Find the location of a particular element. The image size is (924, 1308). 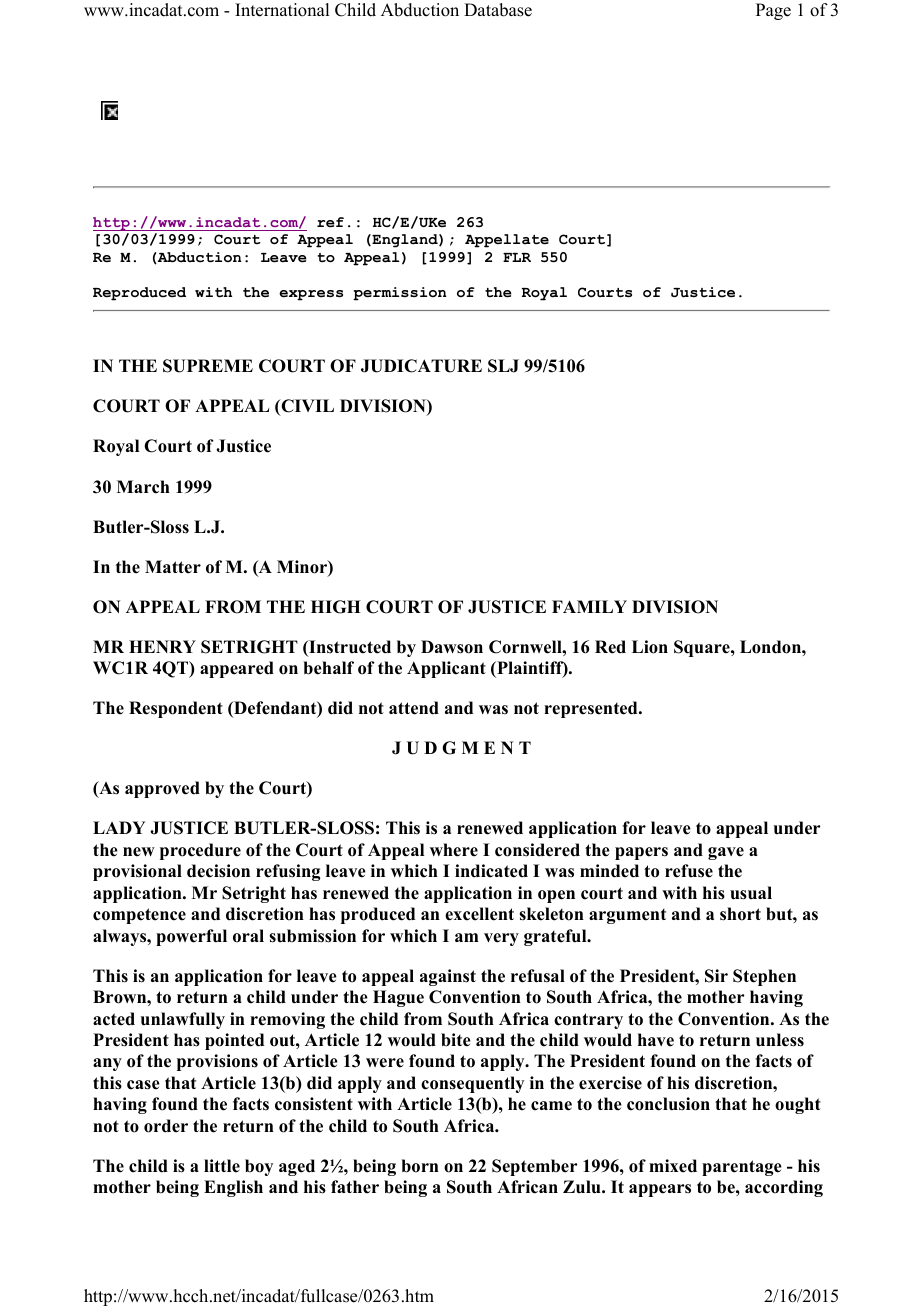

gave is located at coordinates (726, 853).
